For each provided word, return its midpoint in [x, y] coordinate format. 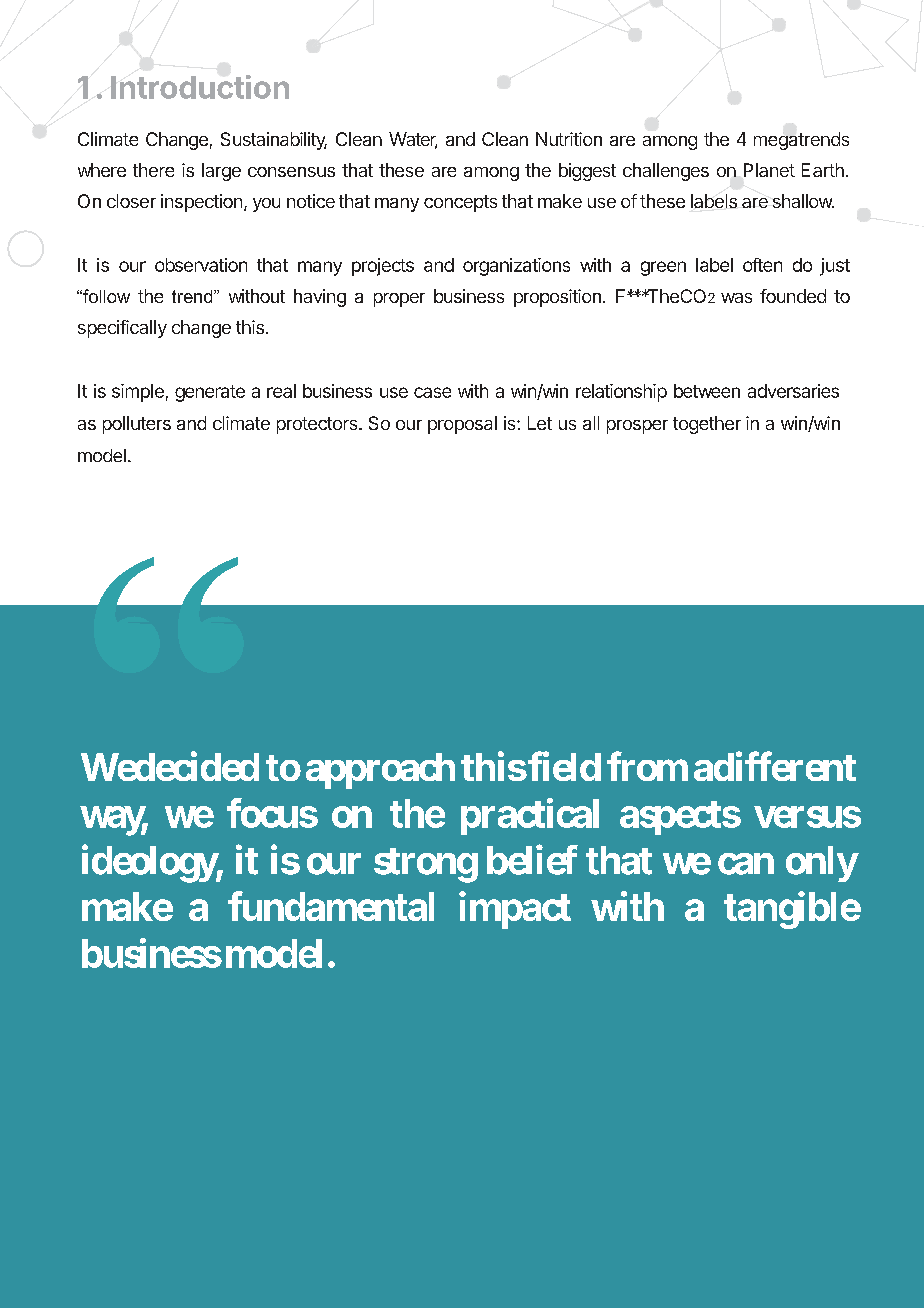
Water [413, 140]
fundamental [331, 906]
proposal [462, 425]
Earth [823, 170]
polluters [137, 425]
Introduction [200, 87]
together [707, 425]
